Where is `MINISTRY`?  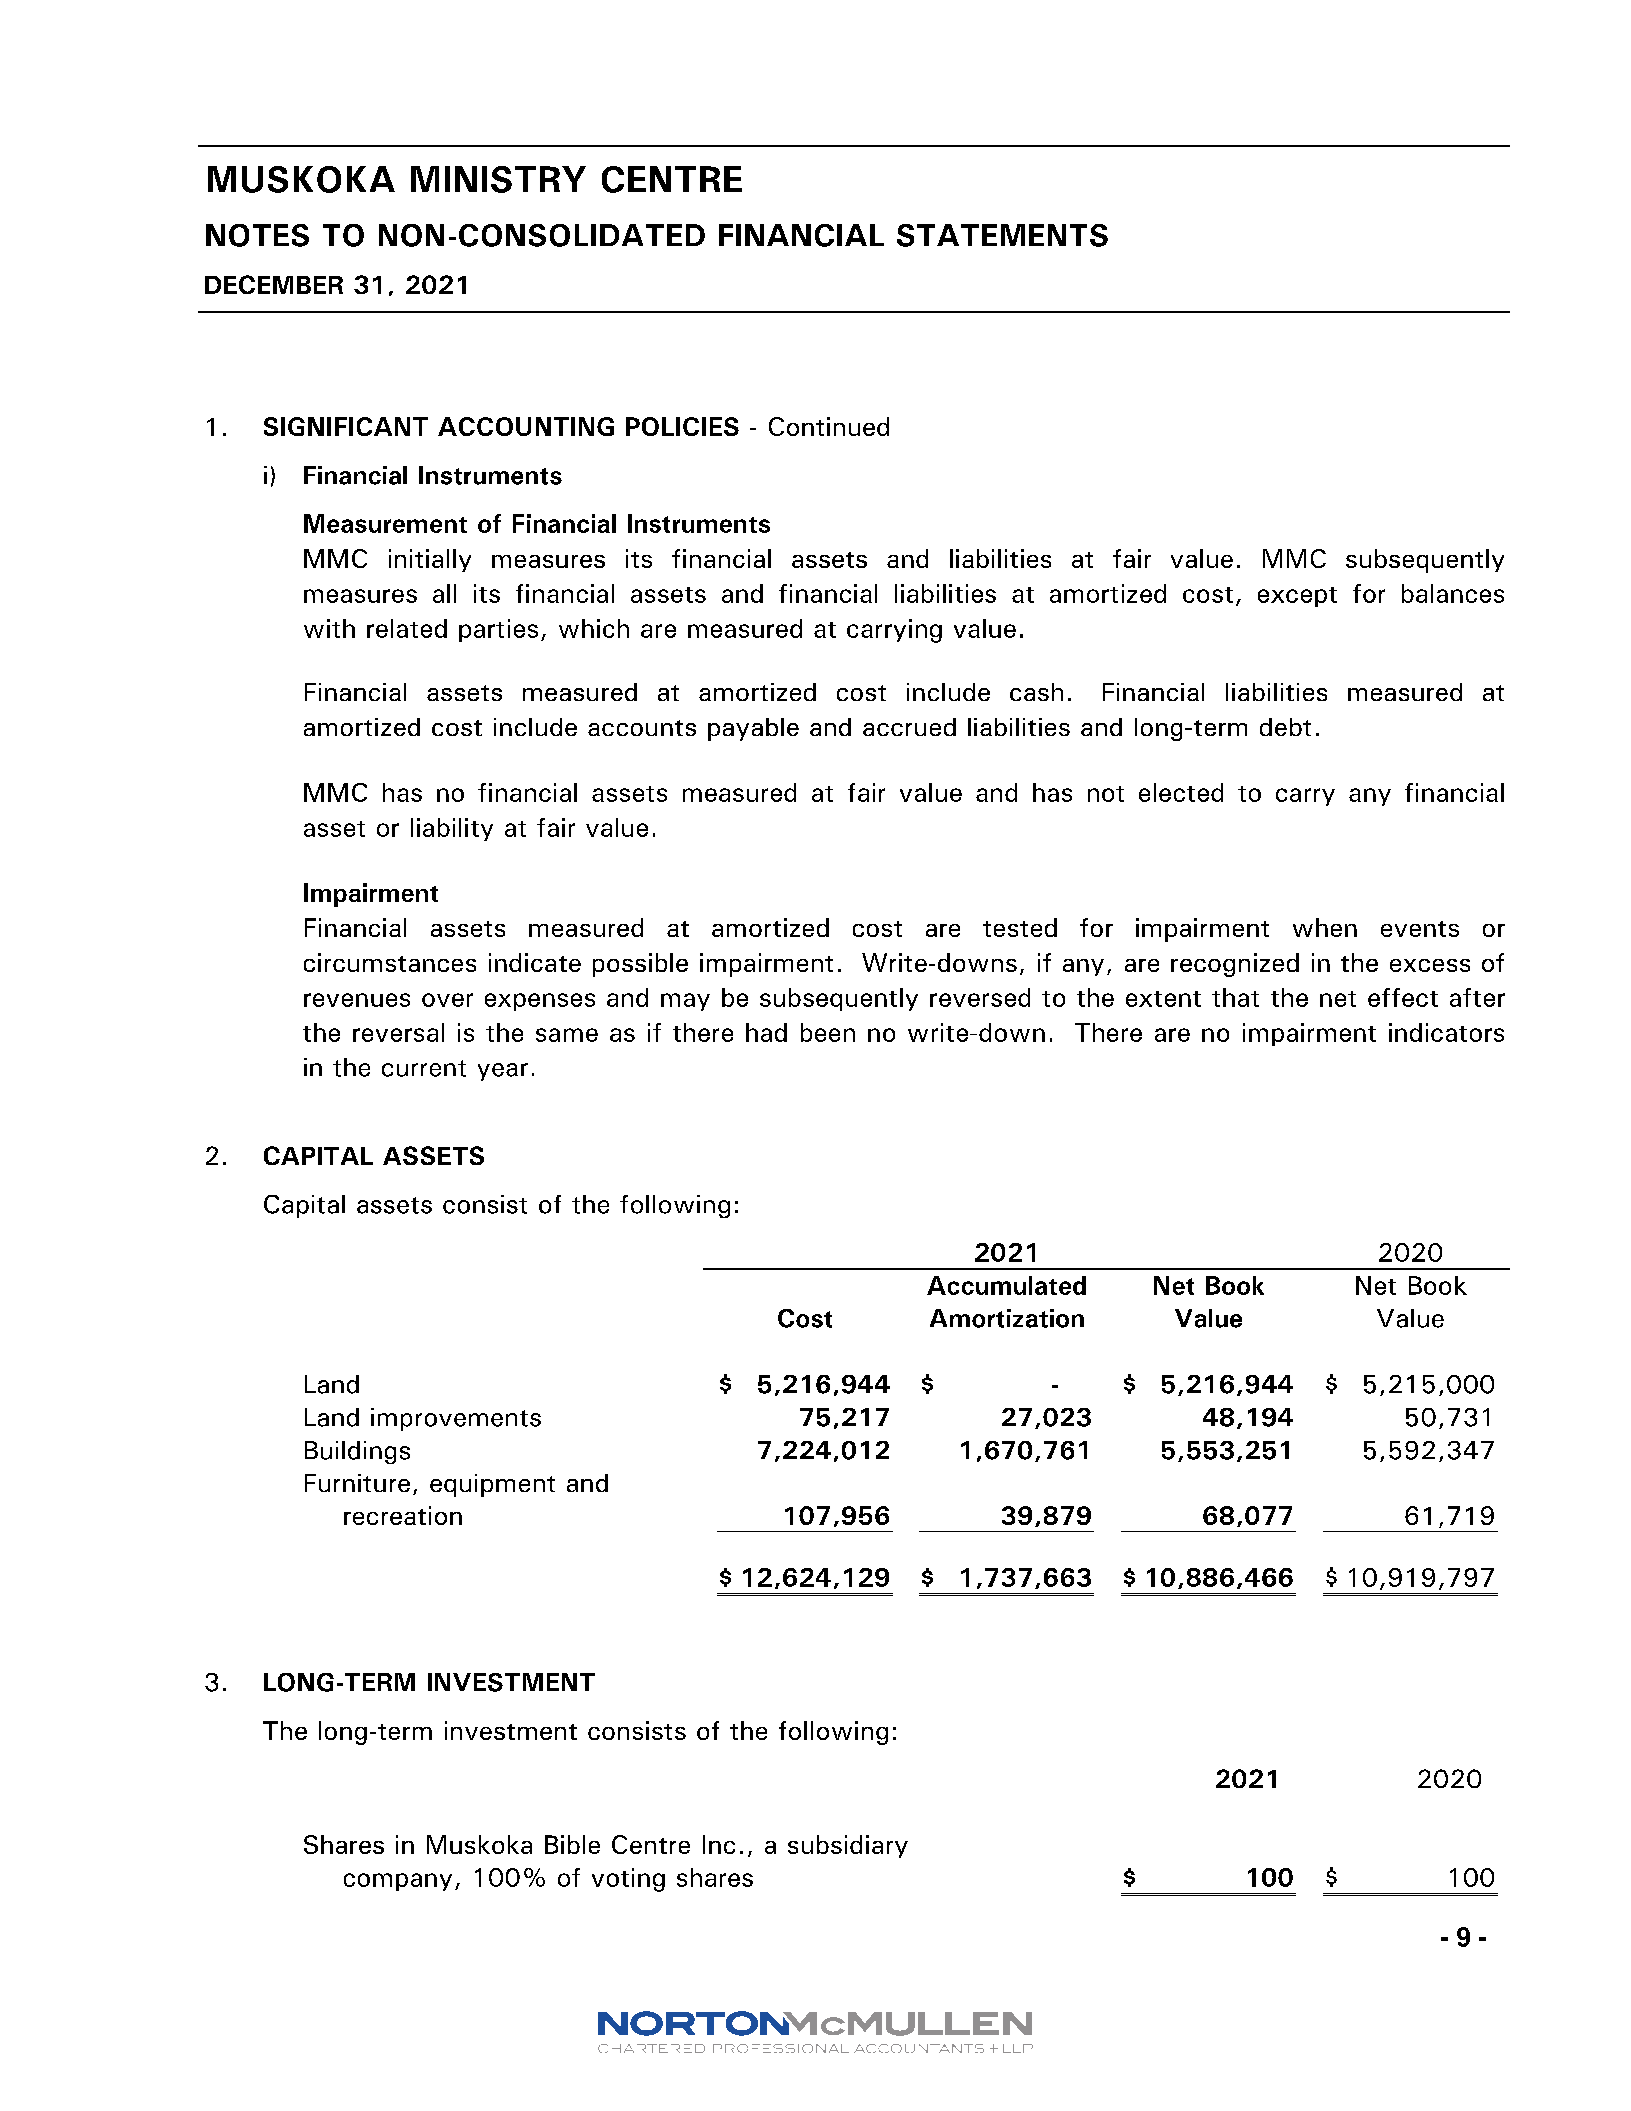 MINISTRY is located at coordinates (498, 179).
